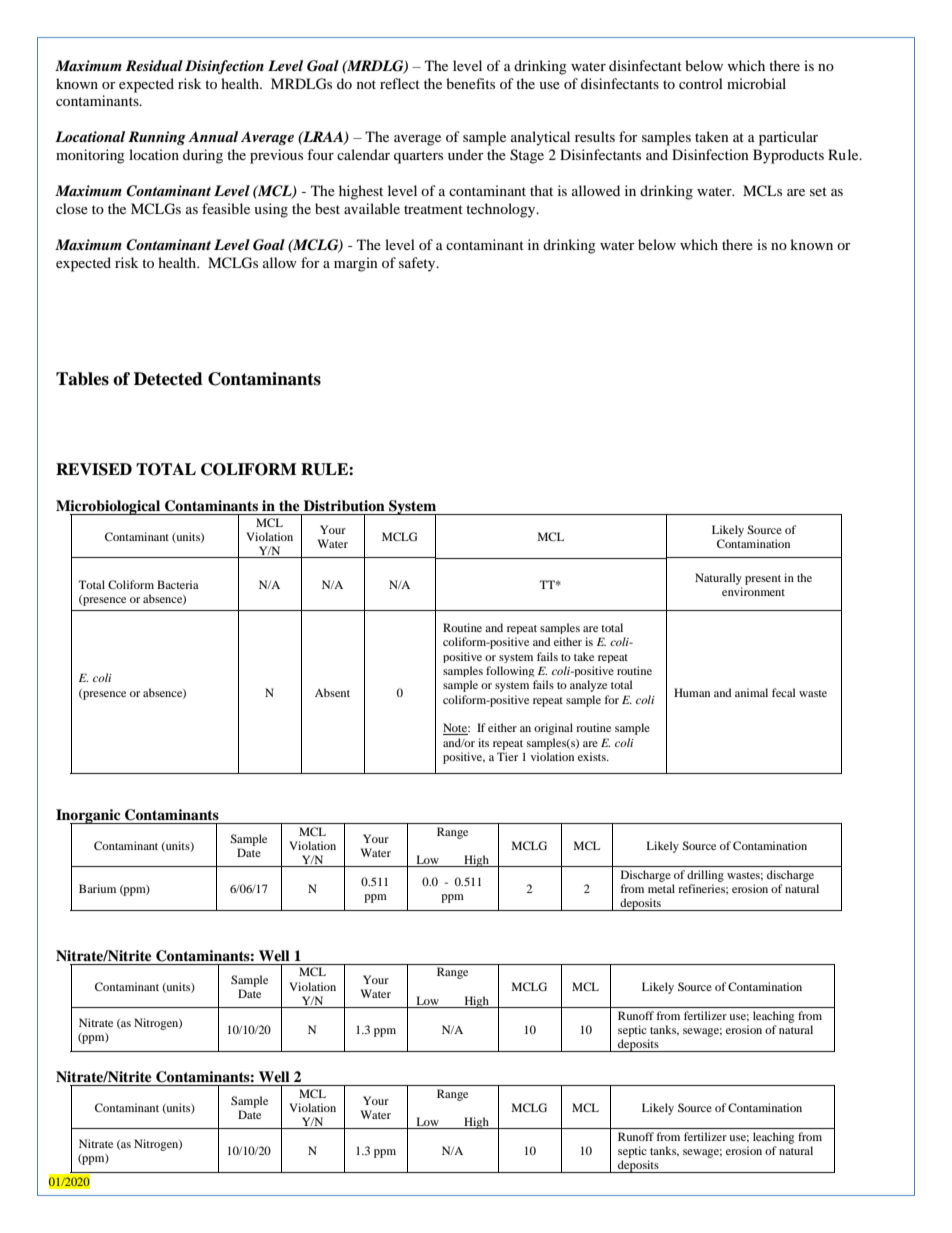 This page has height=1233, width=952. What do you see at coordinates (507, 756) in the page?
I see `Tier` at bounding box center [507, 756].
